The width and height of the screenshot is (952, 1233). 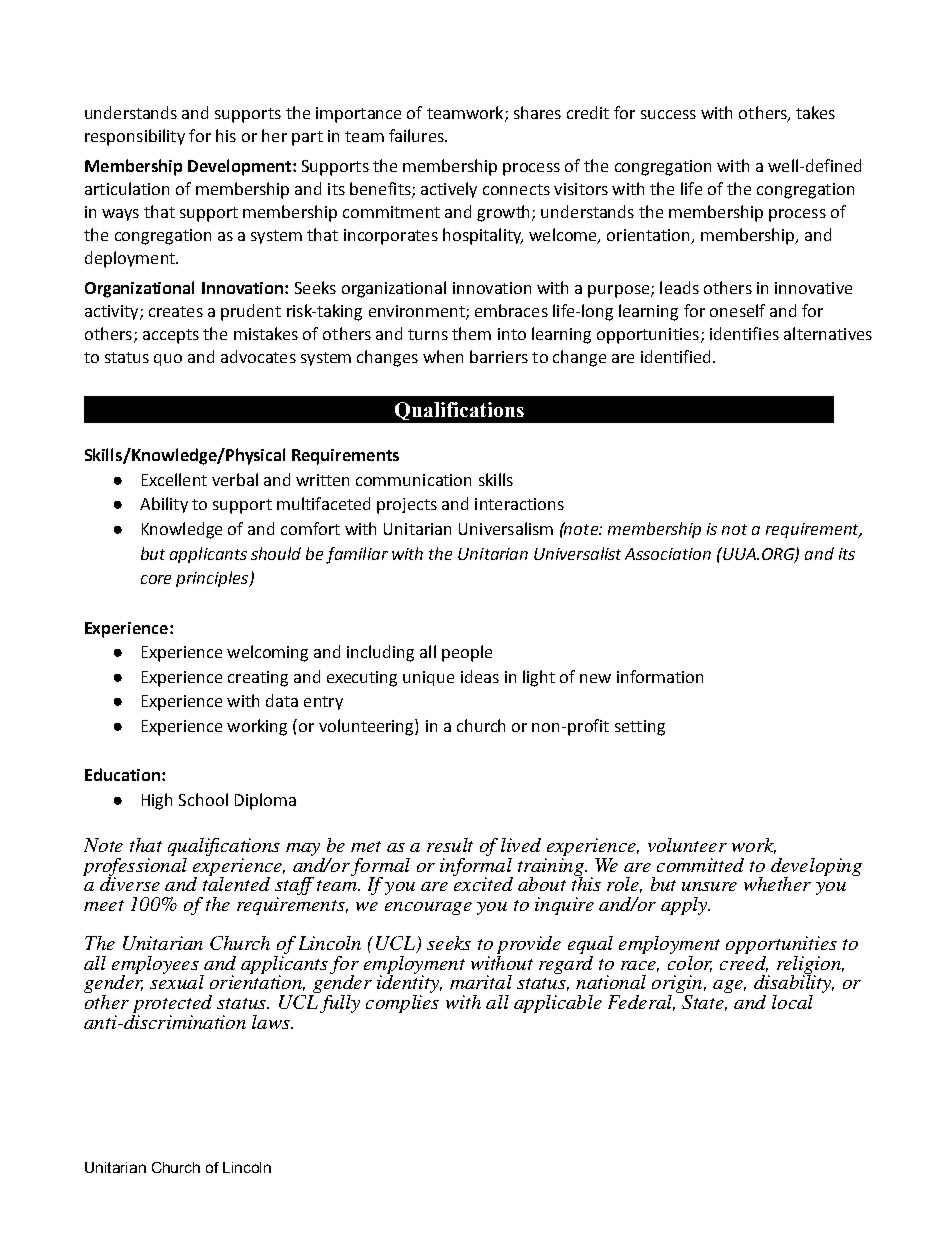 I want to click on Association, so click(x=668, y=554).
